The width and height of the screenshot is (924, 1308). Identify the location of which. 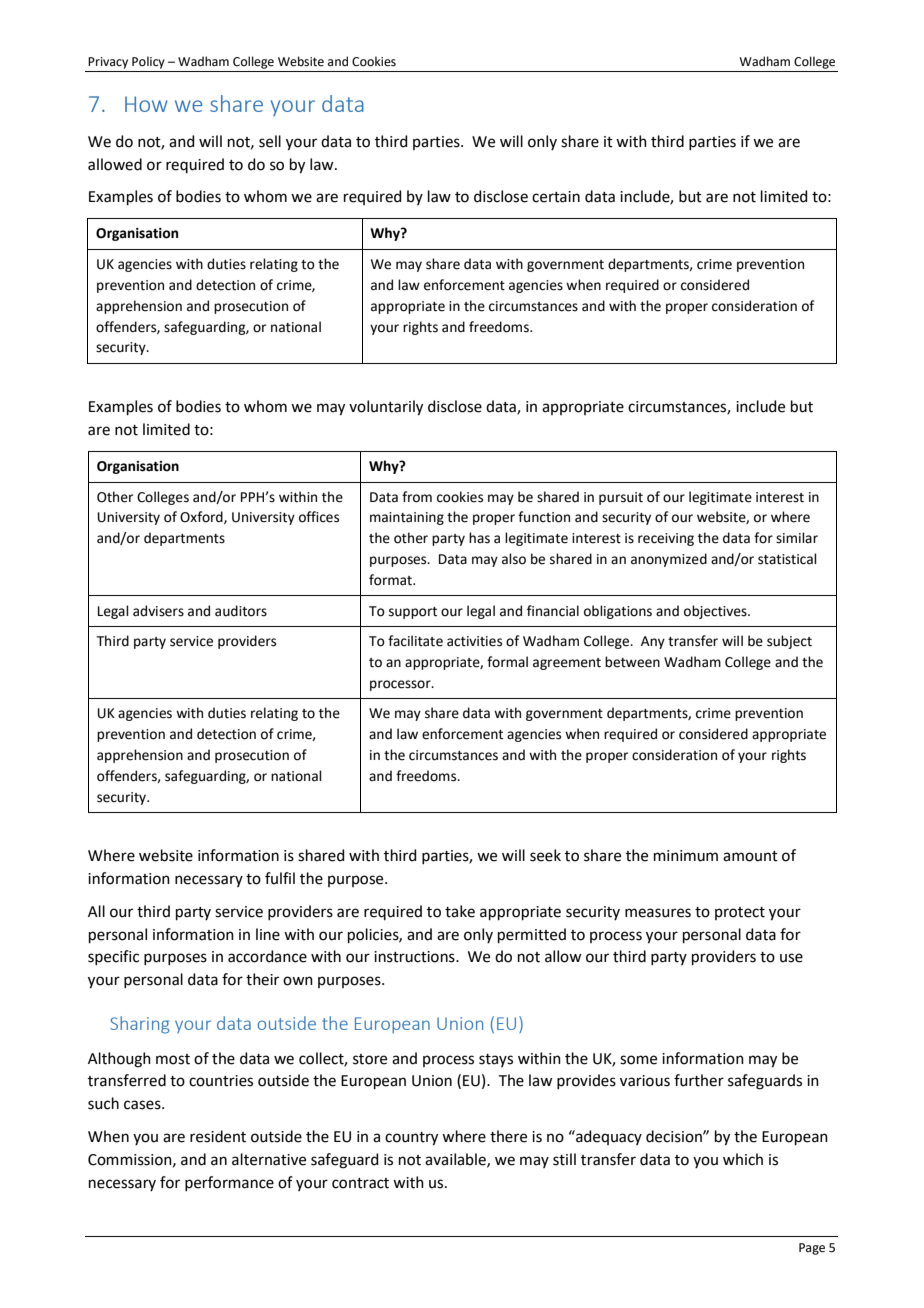
(743, 1159).
